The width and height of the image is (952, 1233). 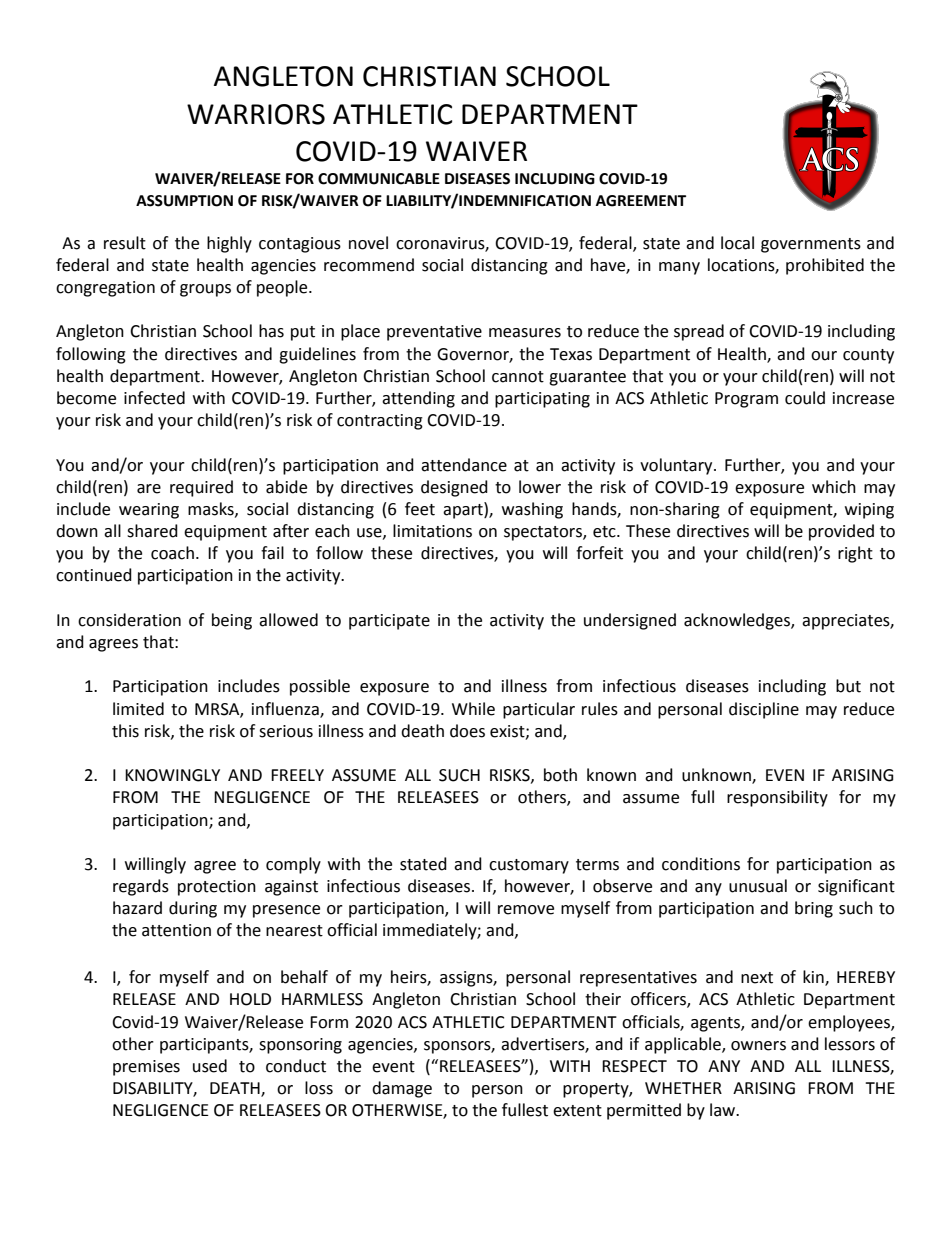 What do you see at coordinates (146, 1068) in the image?
I see `premises` at bounding box center [146, 1068].
